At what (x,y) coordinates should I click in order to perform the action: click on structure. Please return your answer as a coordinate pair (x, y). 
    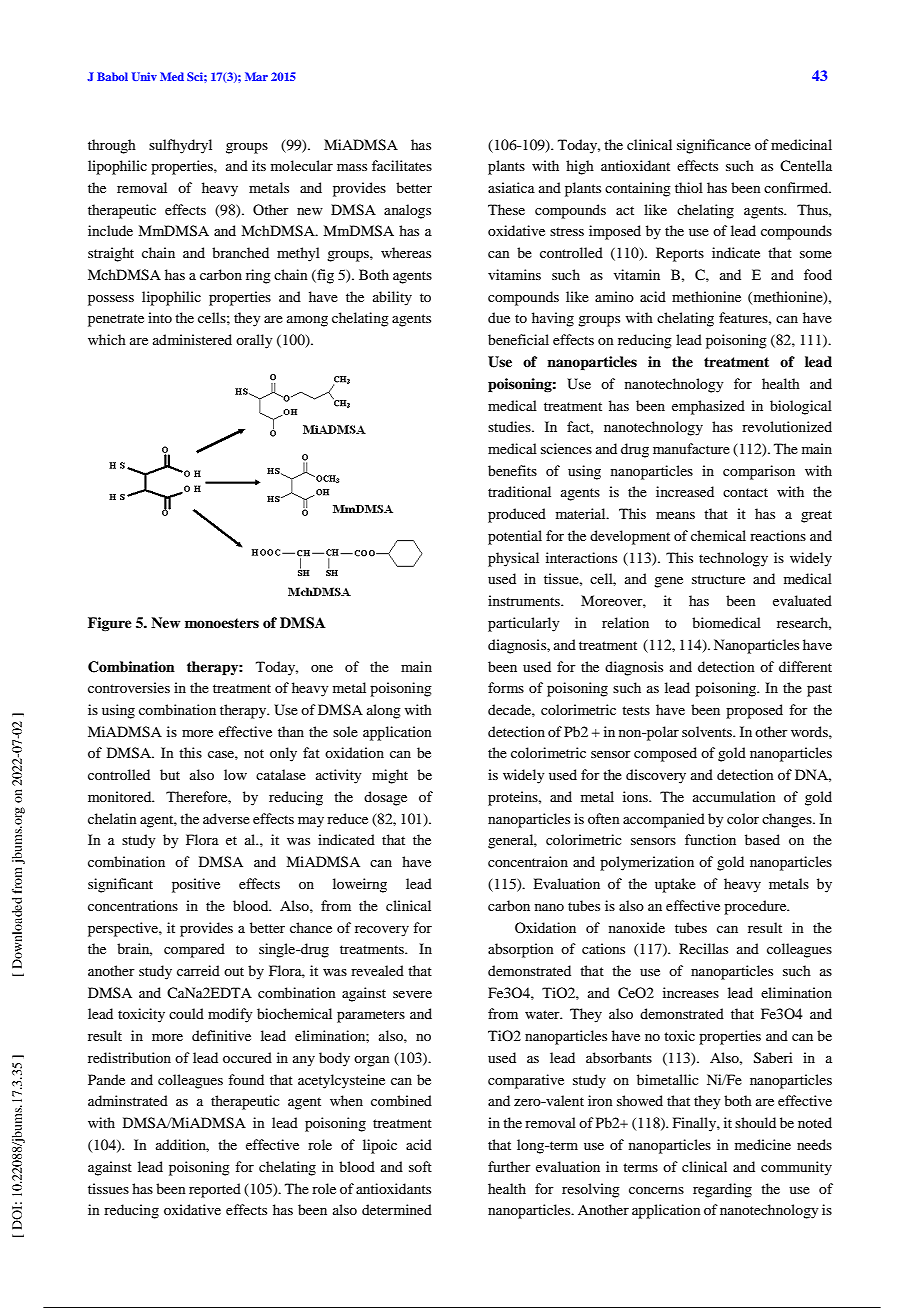
    Looking at the image, I should click on (718, 579).
